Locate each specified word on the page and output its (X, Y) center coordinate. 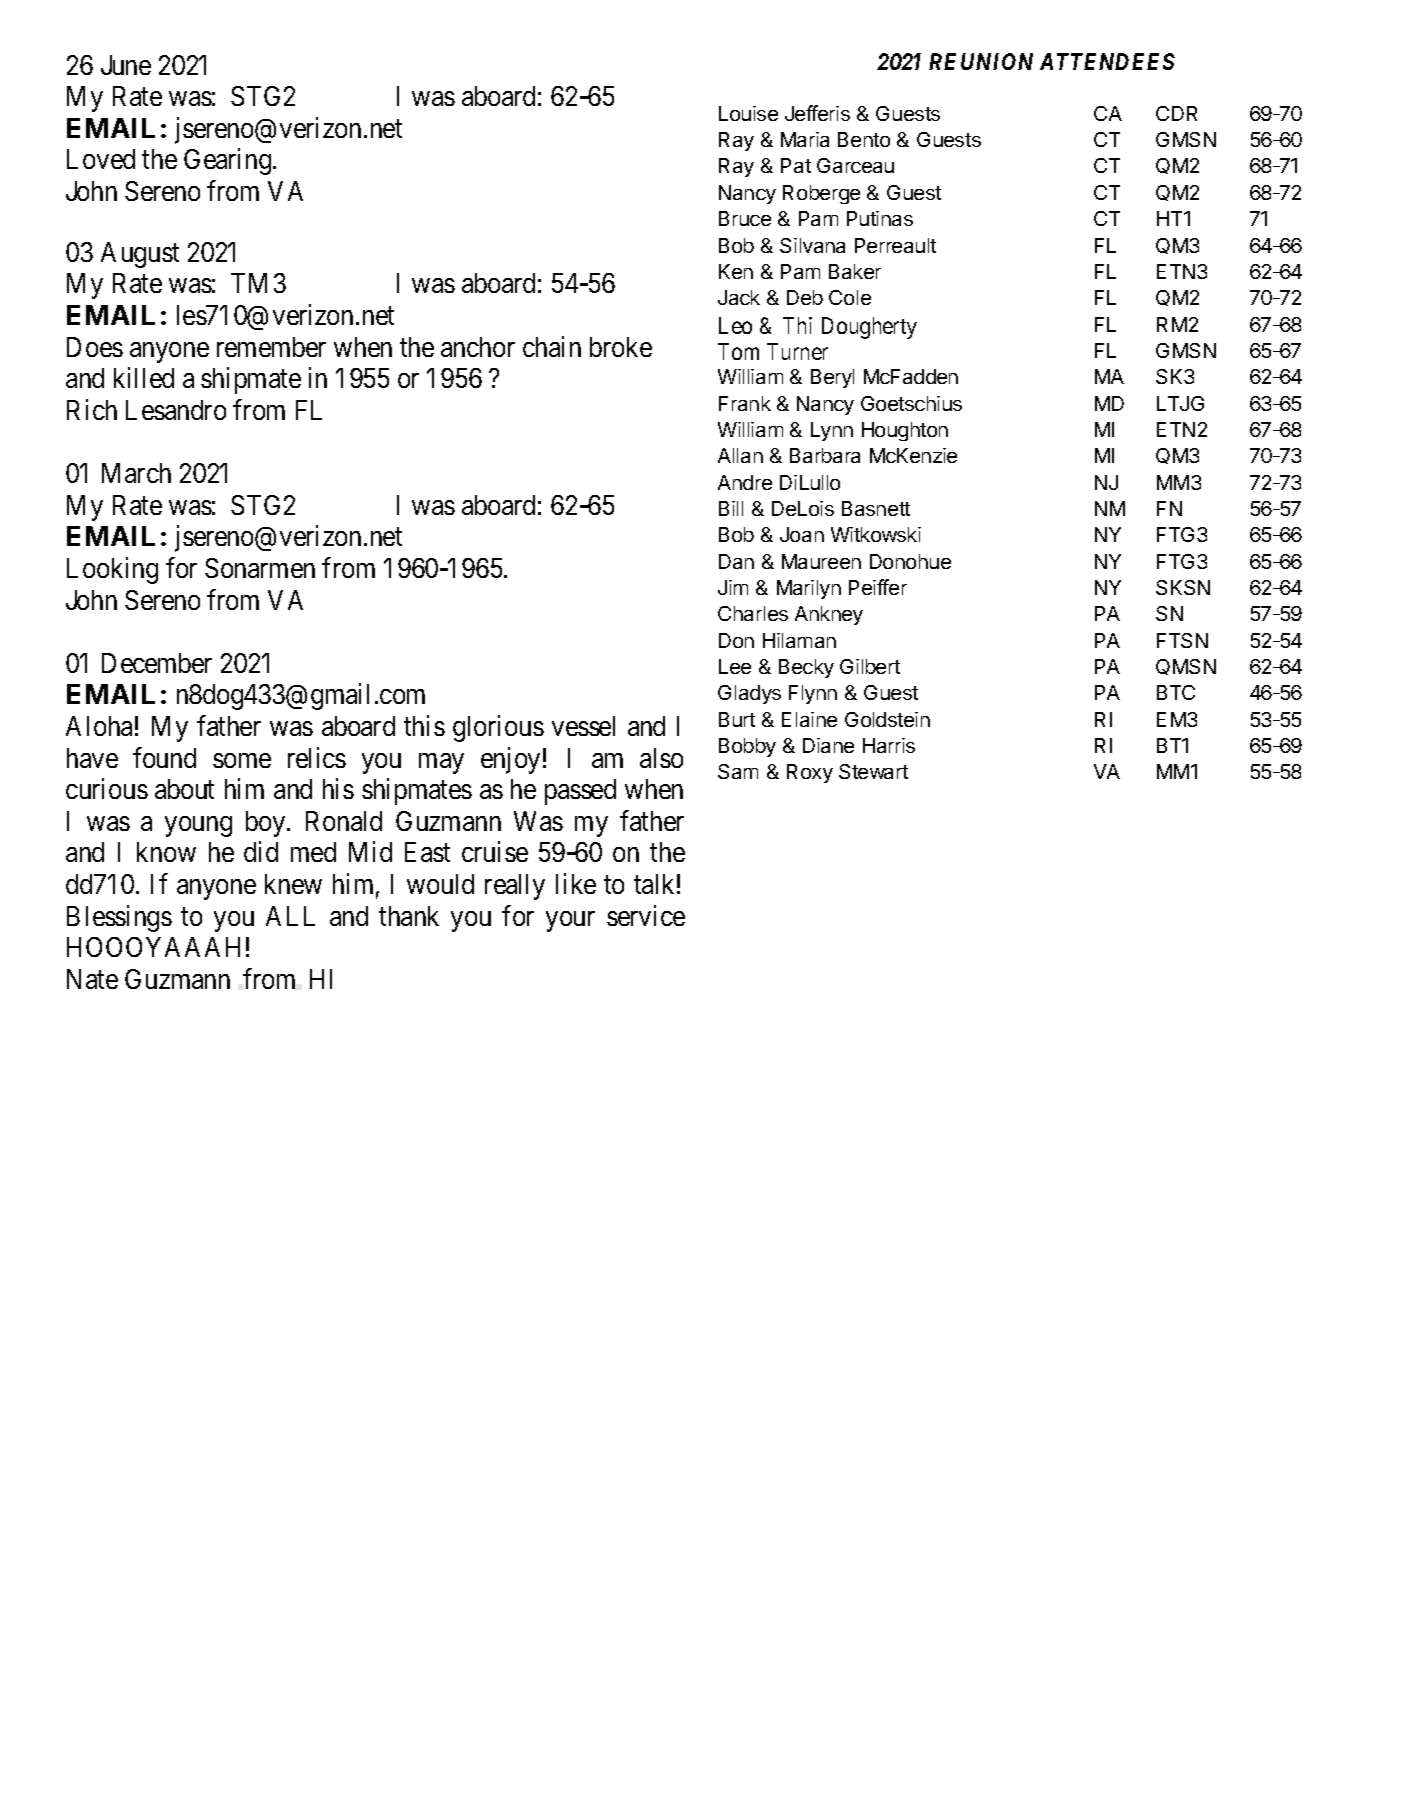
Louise (748, 113)
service (646, 915)
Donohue (910, 561)
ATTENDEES (1107, 61)
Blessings (119, 918)
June (126, 65)
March (136, 473)
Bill (731, 508)
